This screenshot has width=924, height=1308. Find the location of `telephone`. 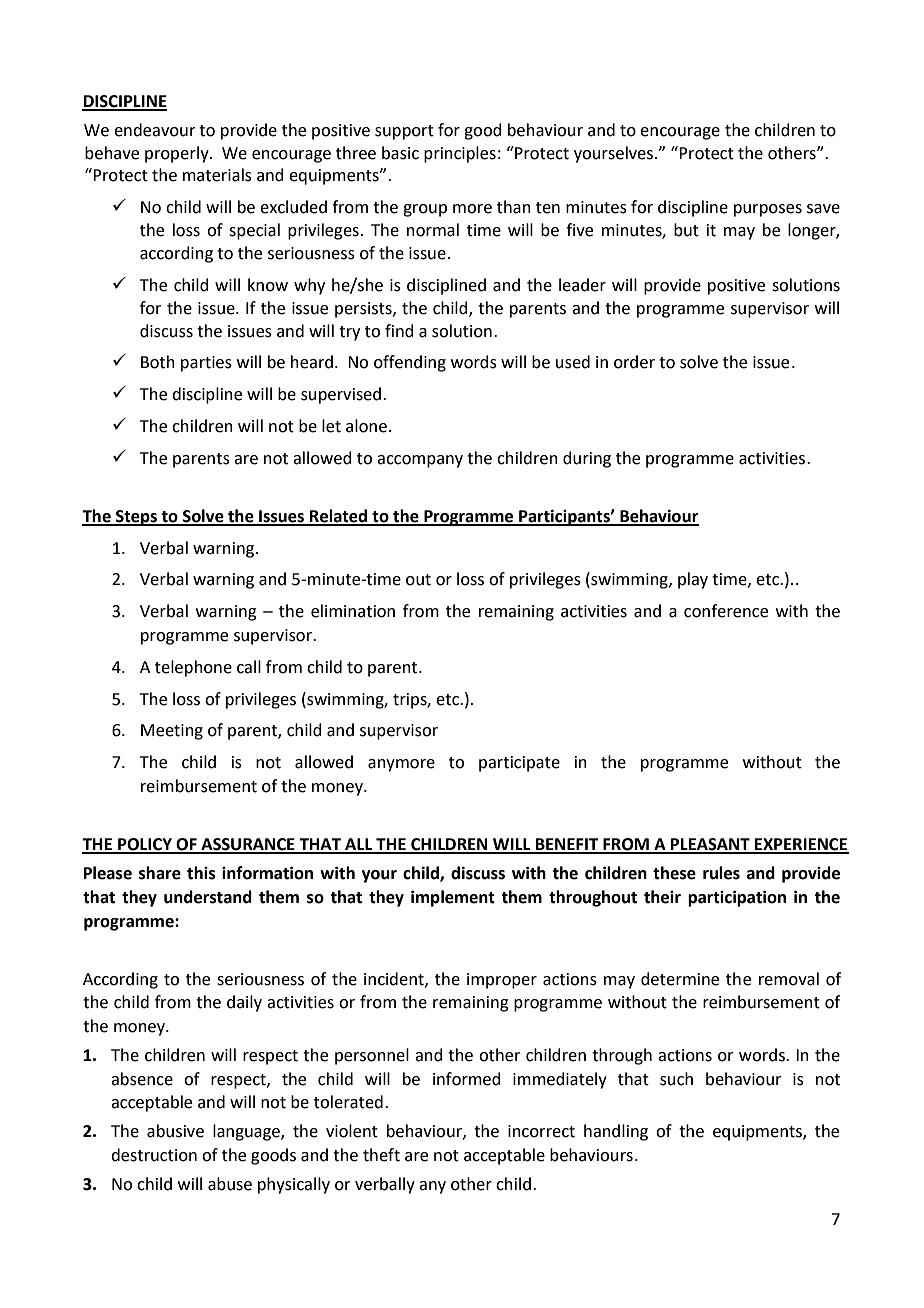

telephone is located at coordinates (193, 668).
